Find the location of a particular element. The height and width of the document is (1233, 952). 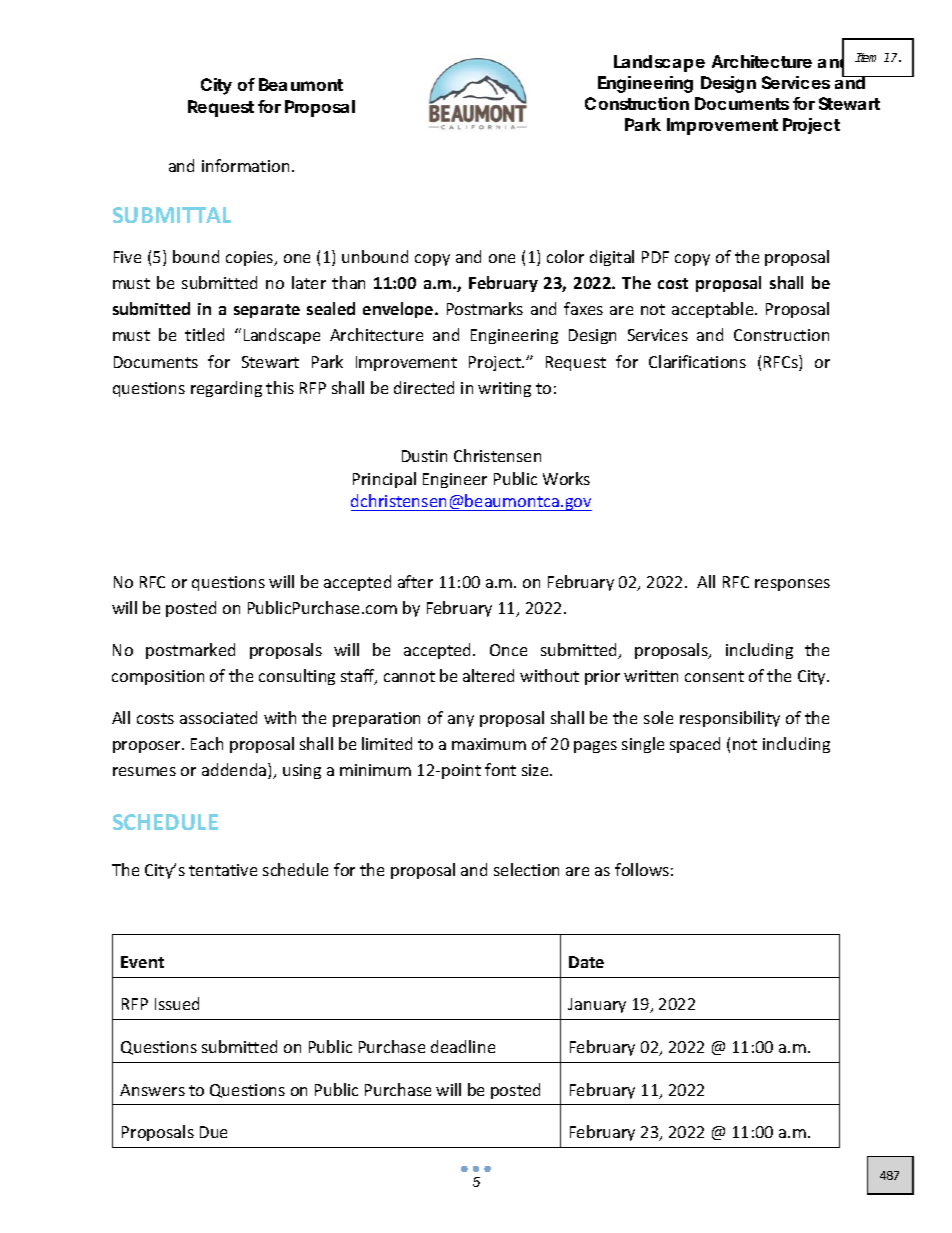

color is located at coordinates (565, 256).
